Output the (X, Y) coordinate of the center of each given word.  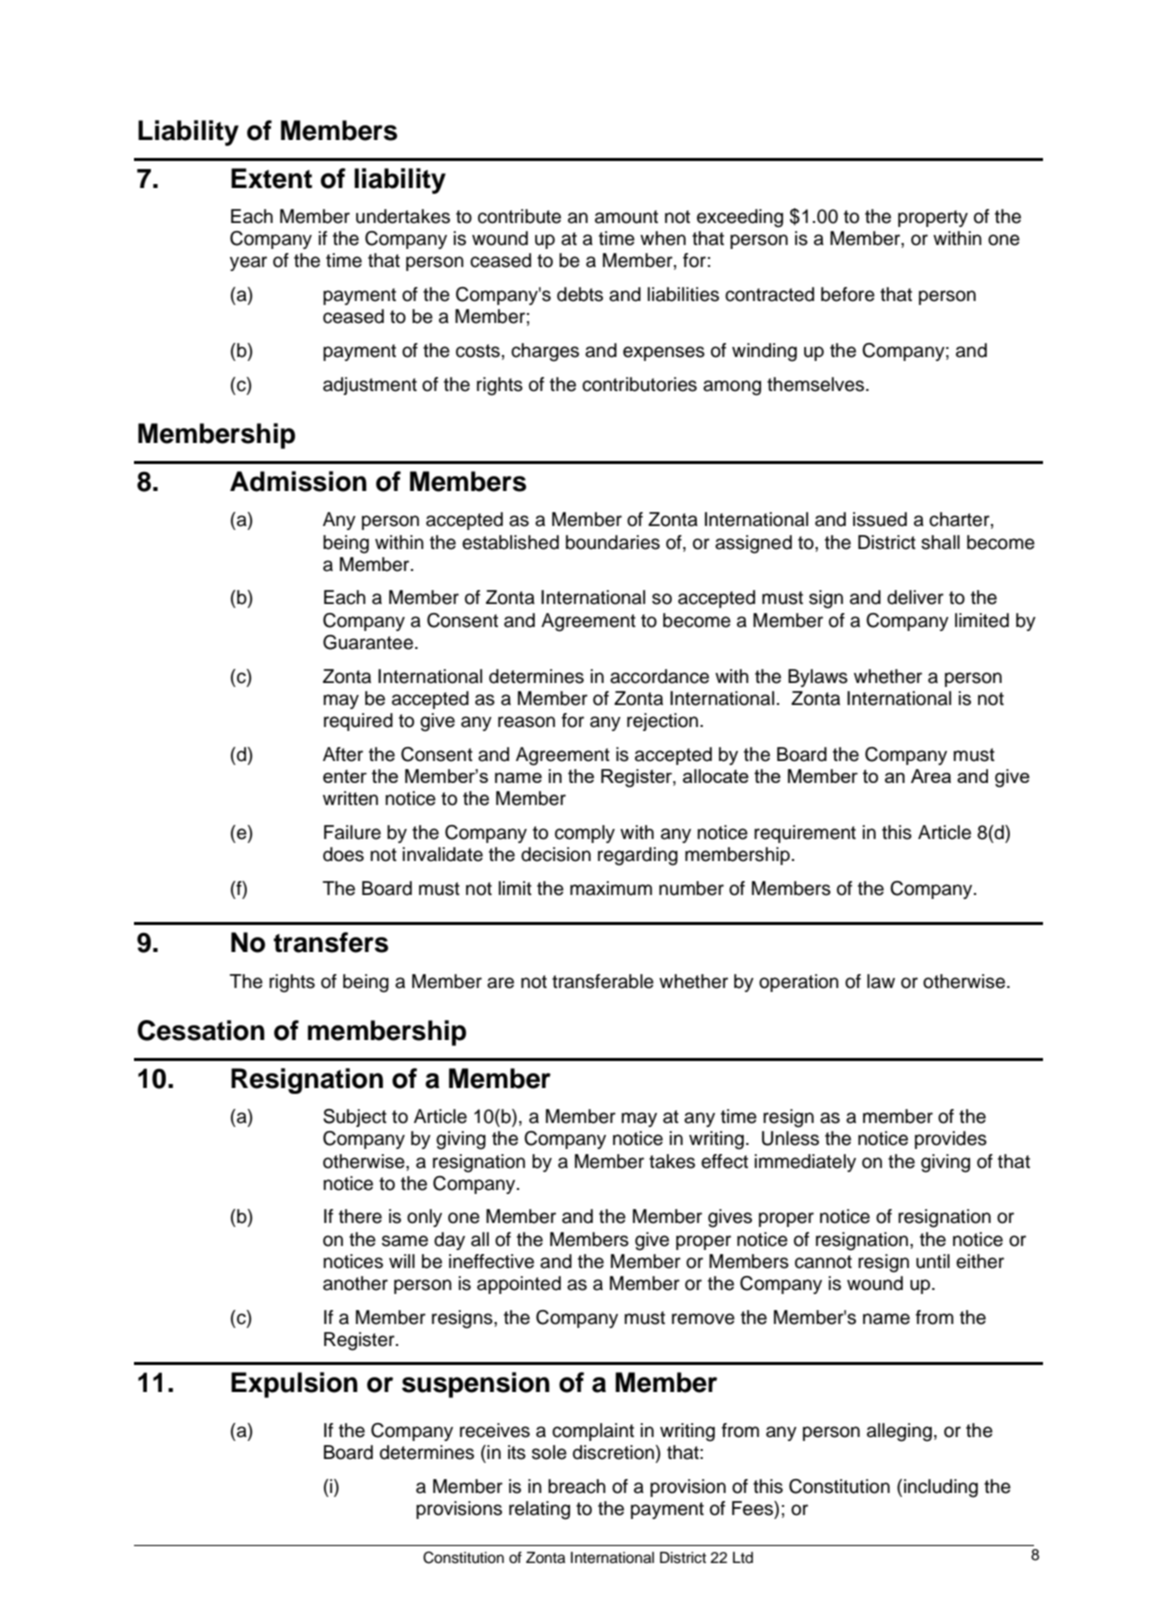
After (343, 754)
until (933, 1261)
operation (799, 983)
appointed (519, 1285)
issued (880, 519)
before (848, 294)
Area (931, 776)
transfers (331, 942)
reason (526, 722)
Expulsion (294, 1385)
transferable (603, 981)
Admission (298, 481)
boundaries (613, 542)
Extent (271, 178)
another (355, 1283)
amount (626, 217)
